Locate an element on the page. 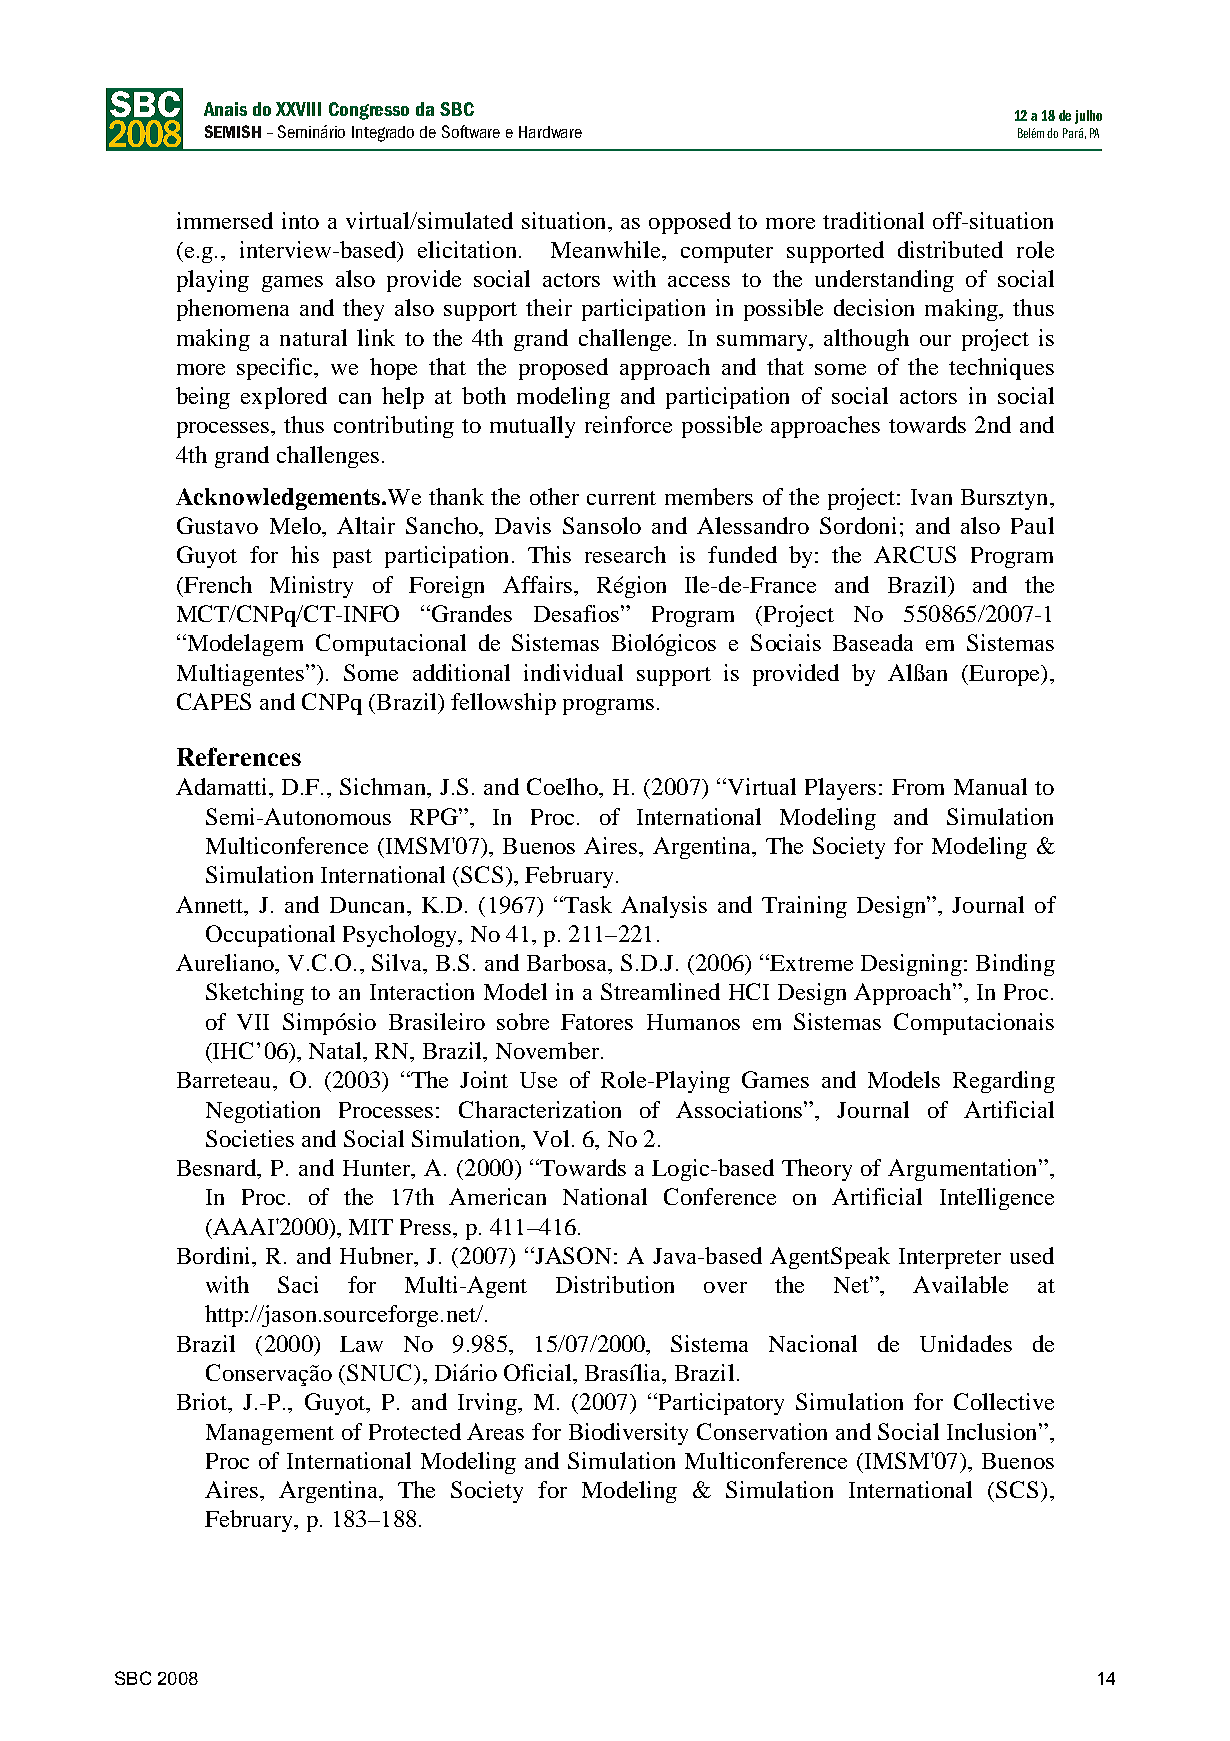 Image resolution: width=1230 pixels, height=1741 pixels. XXVIII is located at coordinates (298, 109).
